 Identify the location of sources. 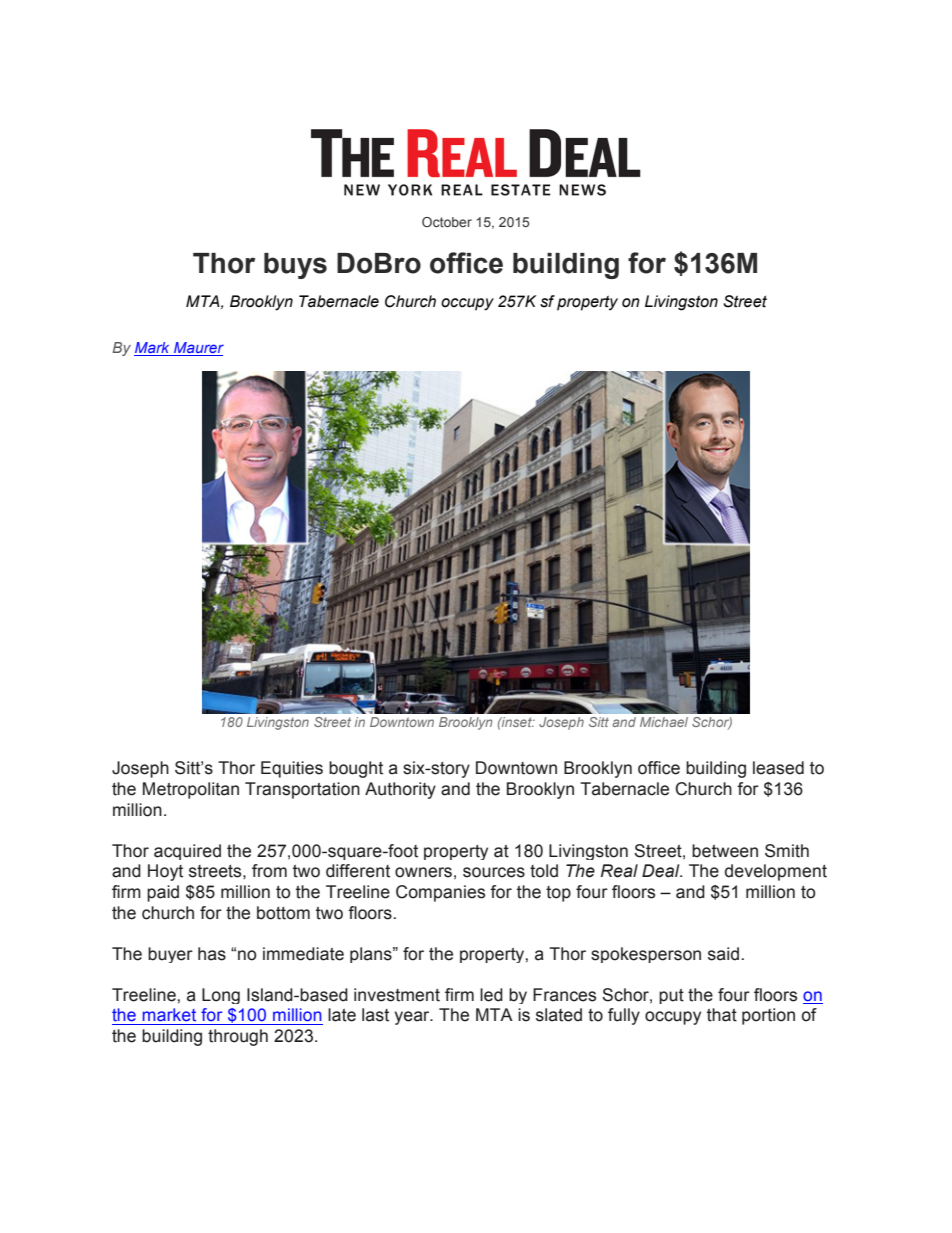
(494, 872).
